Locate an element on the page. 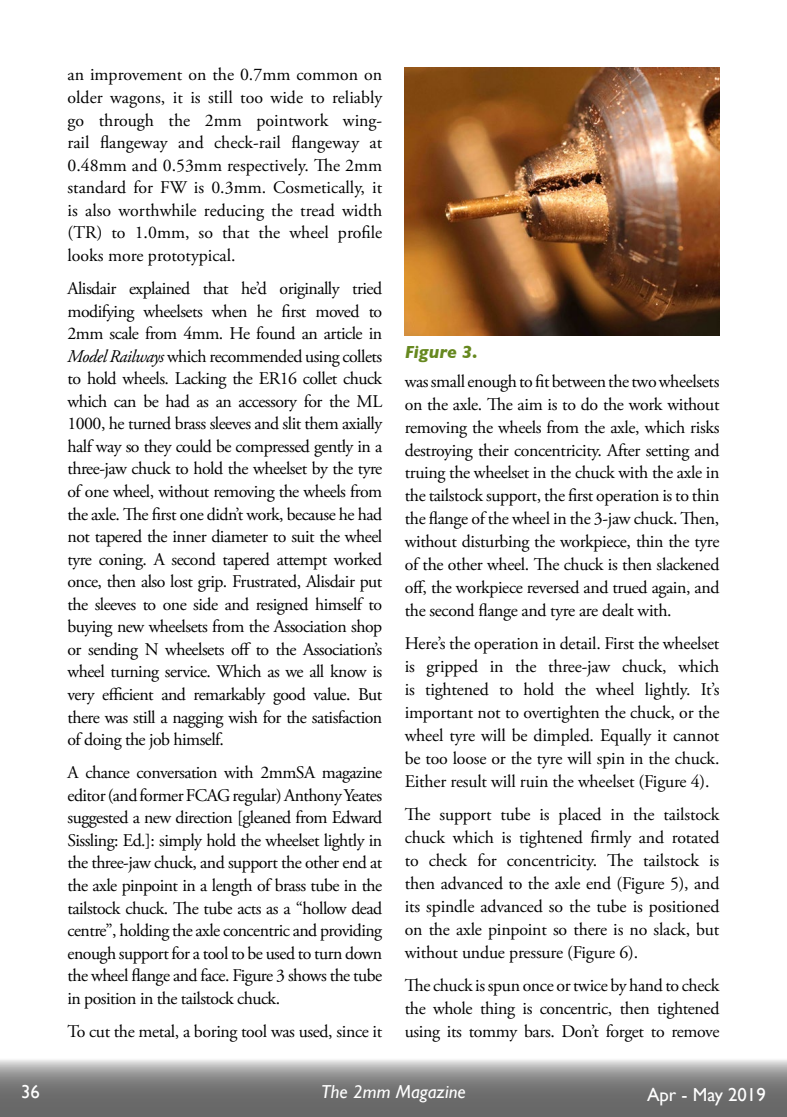  cut is located at coordinates (99, 1033).
